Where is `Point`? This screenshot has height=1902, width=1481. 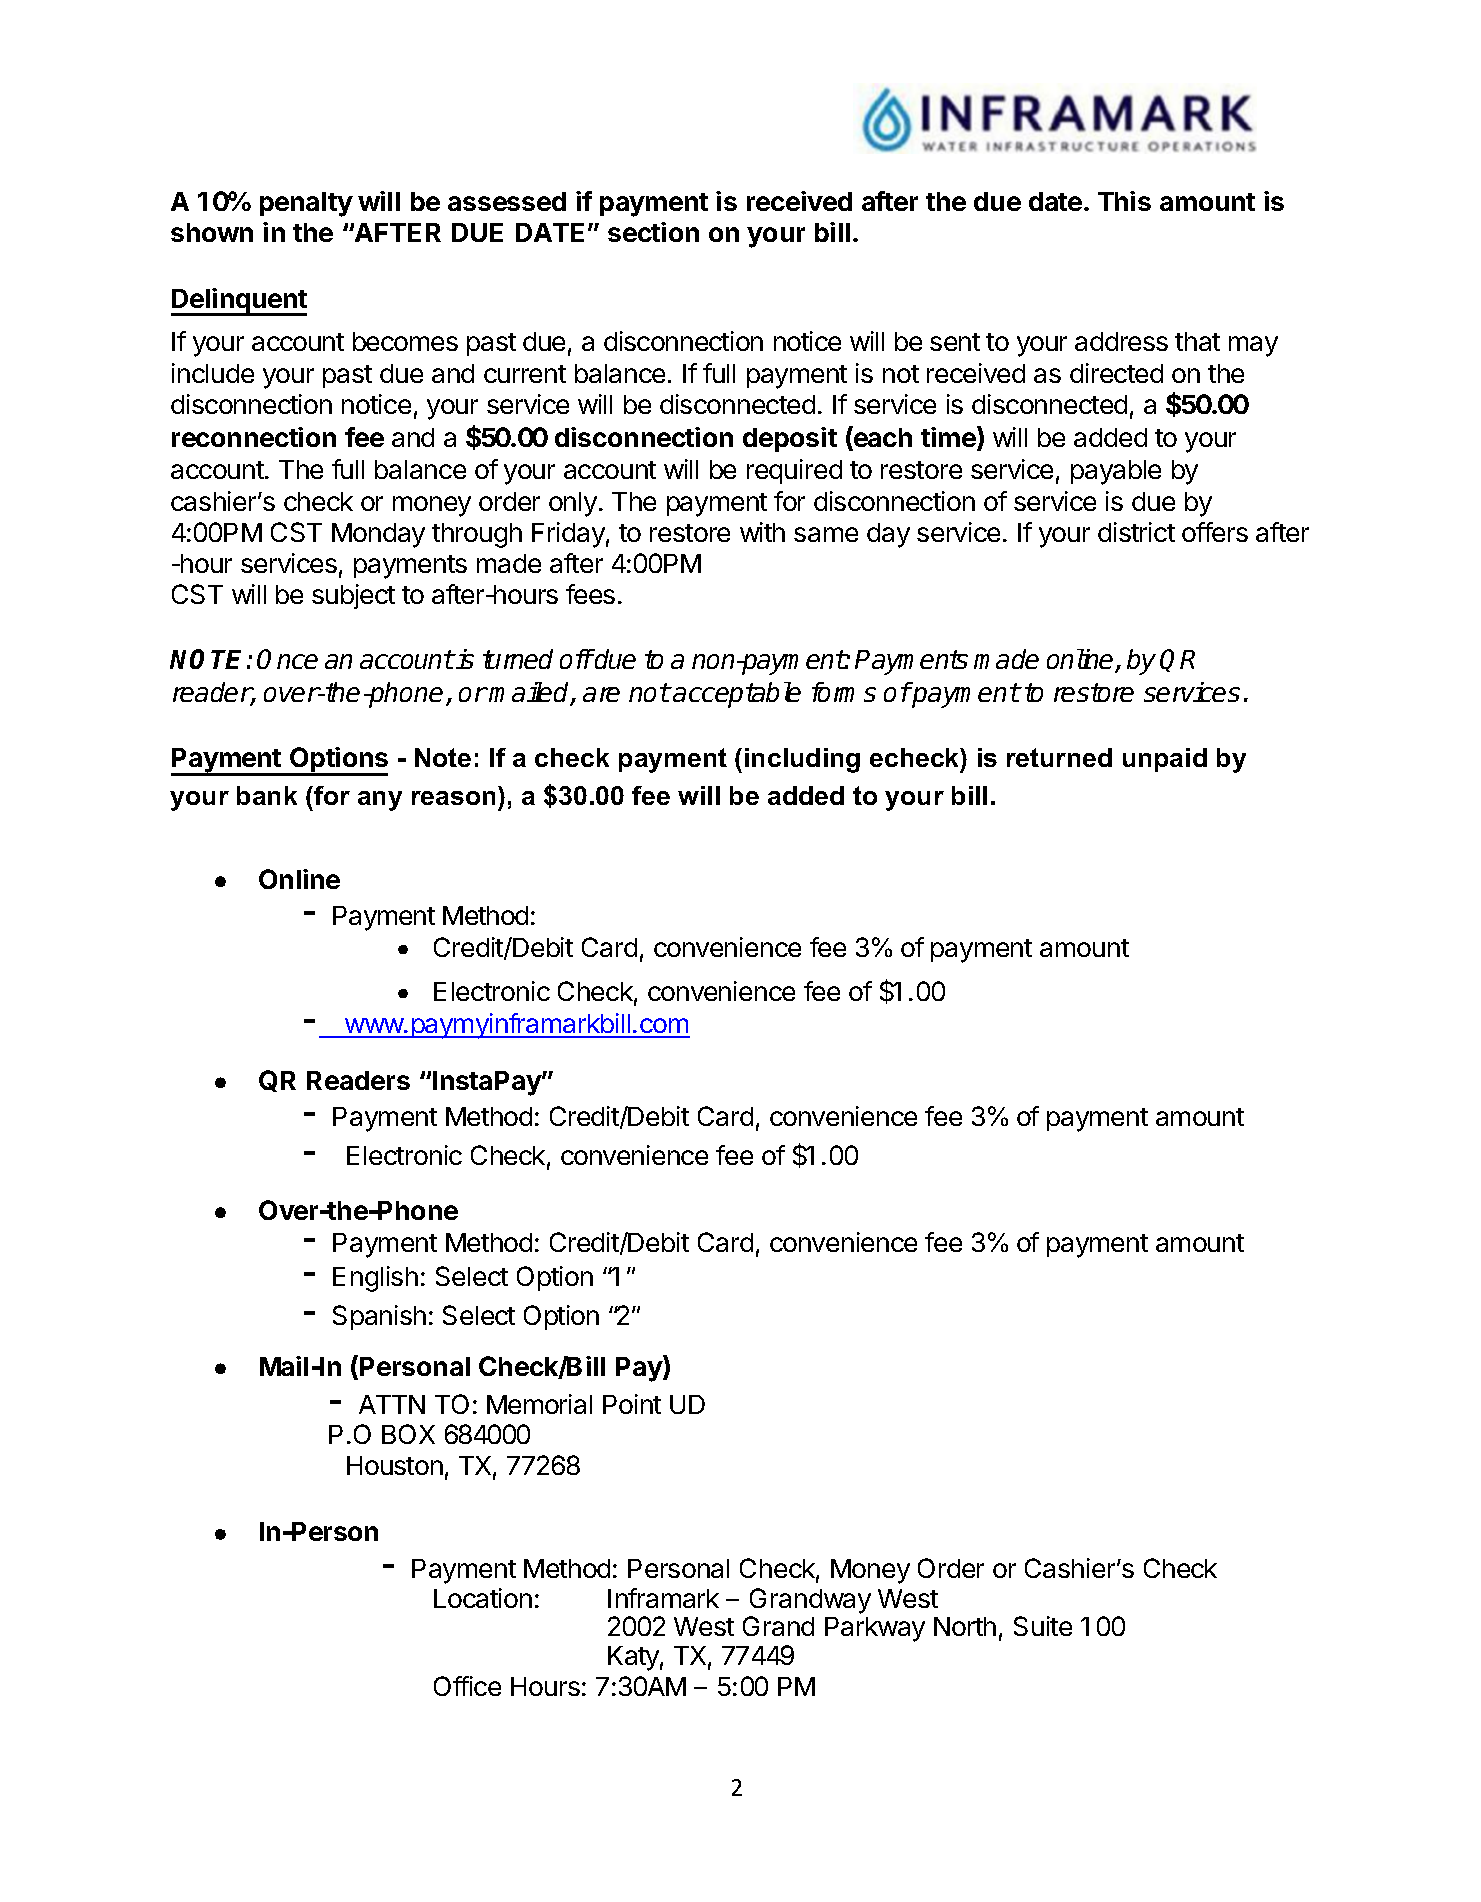
Point is located at coordinates (632, 1404).
